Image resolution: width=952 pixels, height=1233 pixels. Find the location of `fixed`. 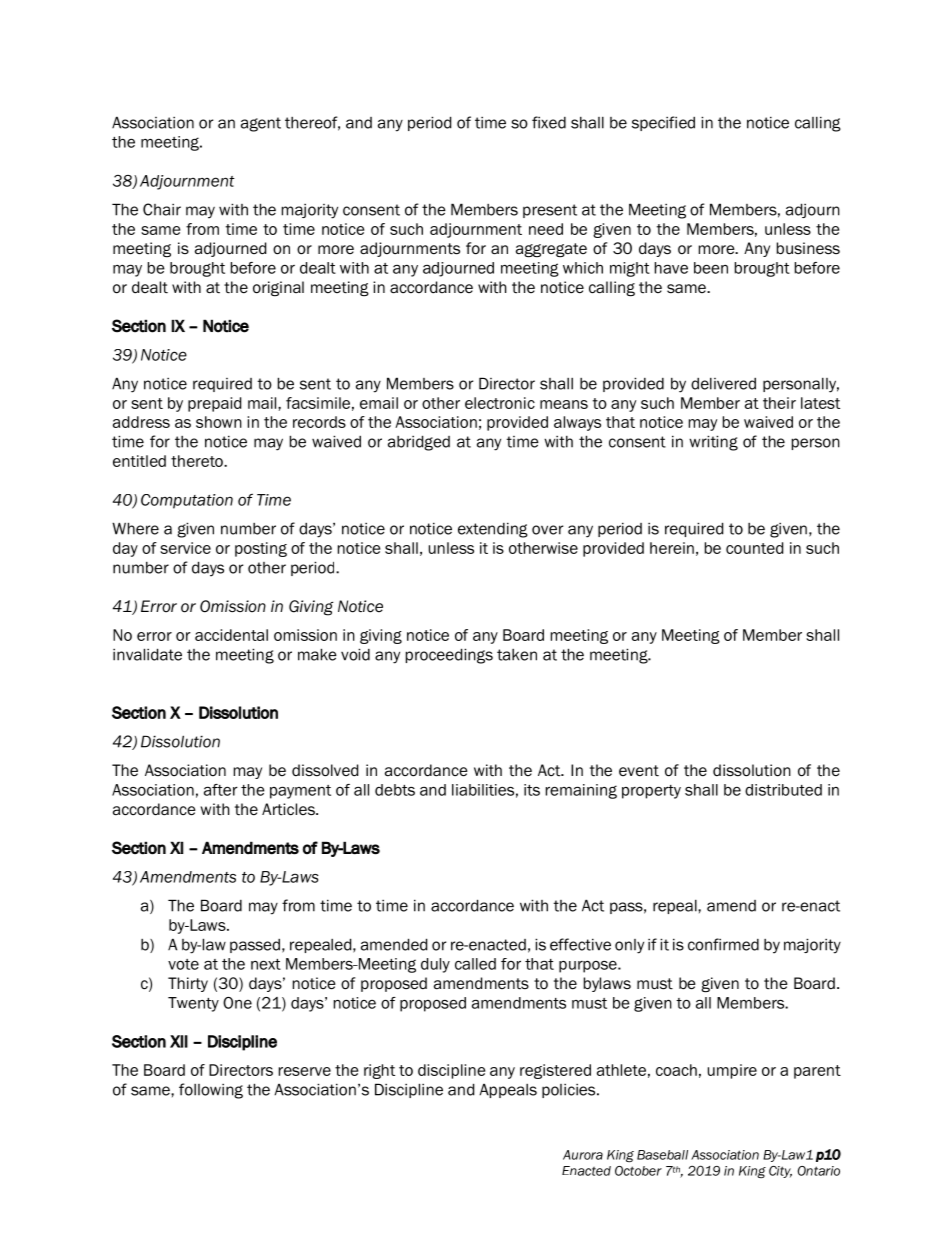

fixed is located at coordinates (549, 122).
